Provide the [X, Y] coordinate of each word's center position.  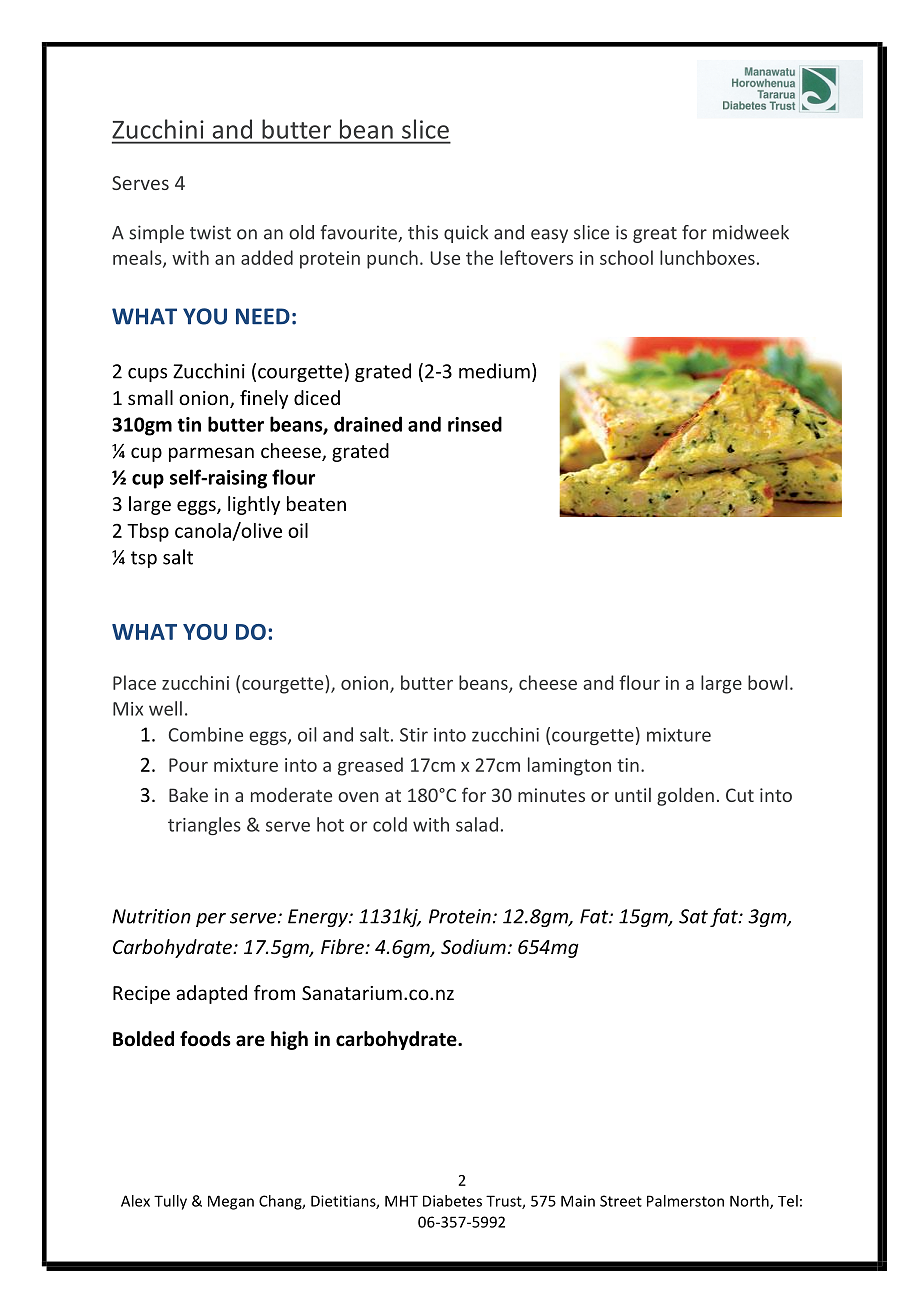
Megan [231, 1202]
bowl [768, 682]
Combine [206, 734]
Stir [414, 735]
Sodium [473, 946]
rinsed [475, 424]
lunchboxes [707, 257]
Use [445, 258]
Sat [693, 916]
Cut [740, 795]
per [211, 920]
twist [210, 232]
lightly [254, 505]
